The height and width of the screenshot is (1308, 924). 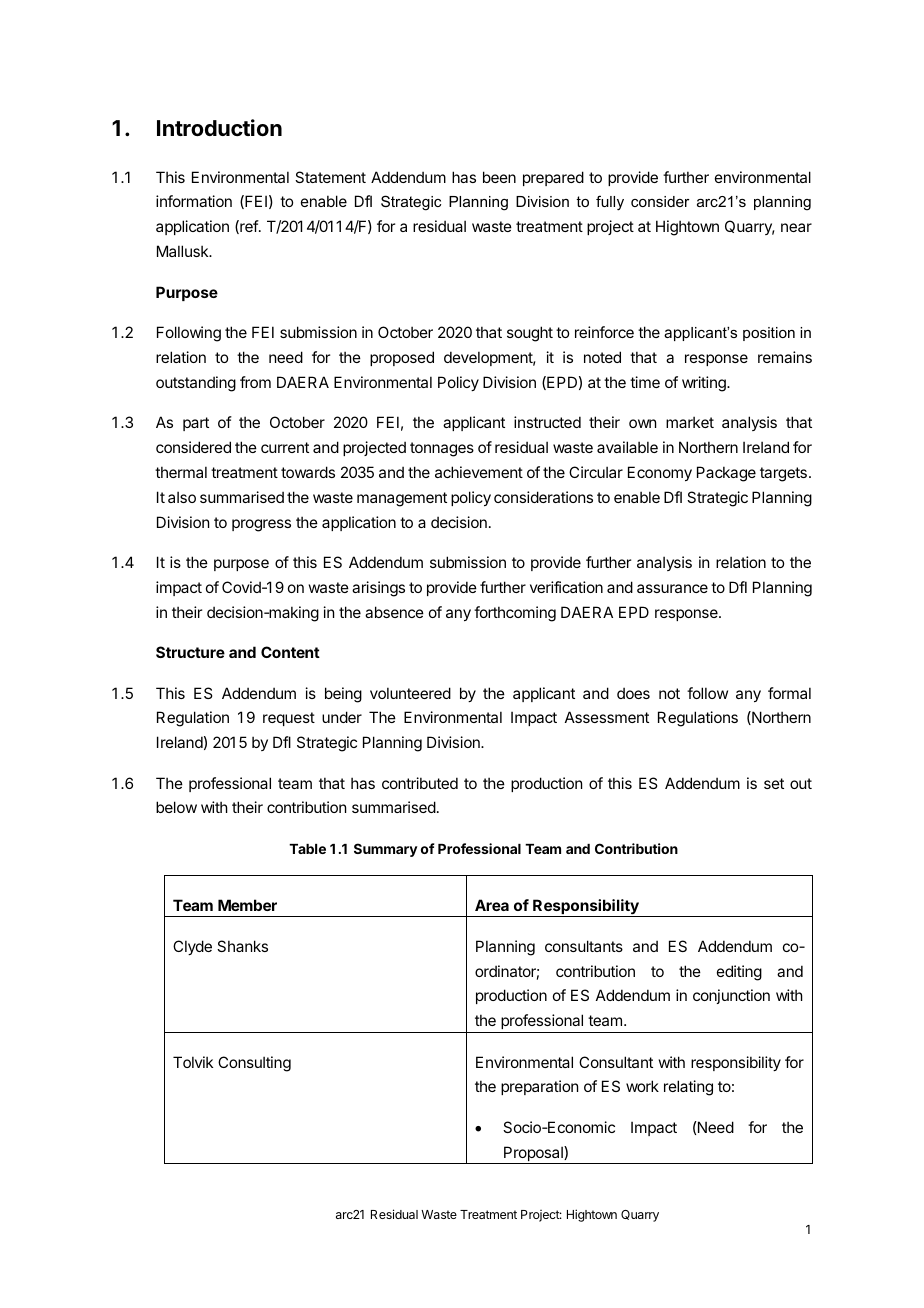 I want to click on near, so click(x=796, y=227).
